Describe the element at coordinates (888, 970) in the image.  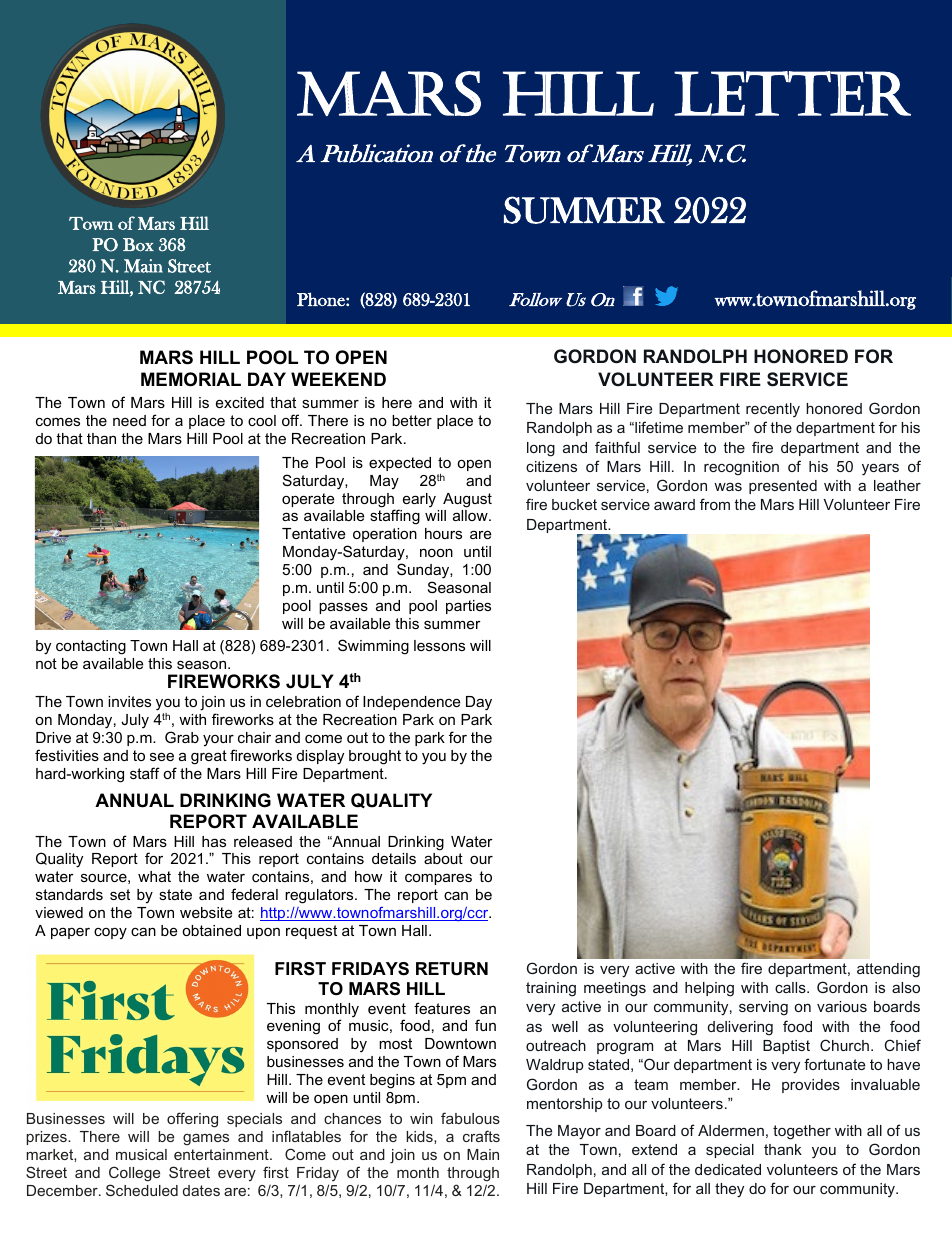
I see `attending` at that location.
